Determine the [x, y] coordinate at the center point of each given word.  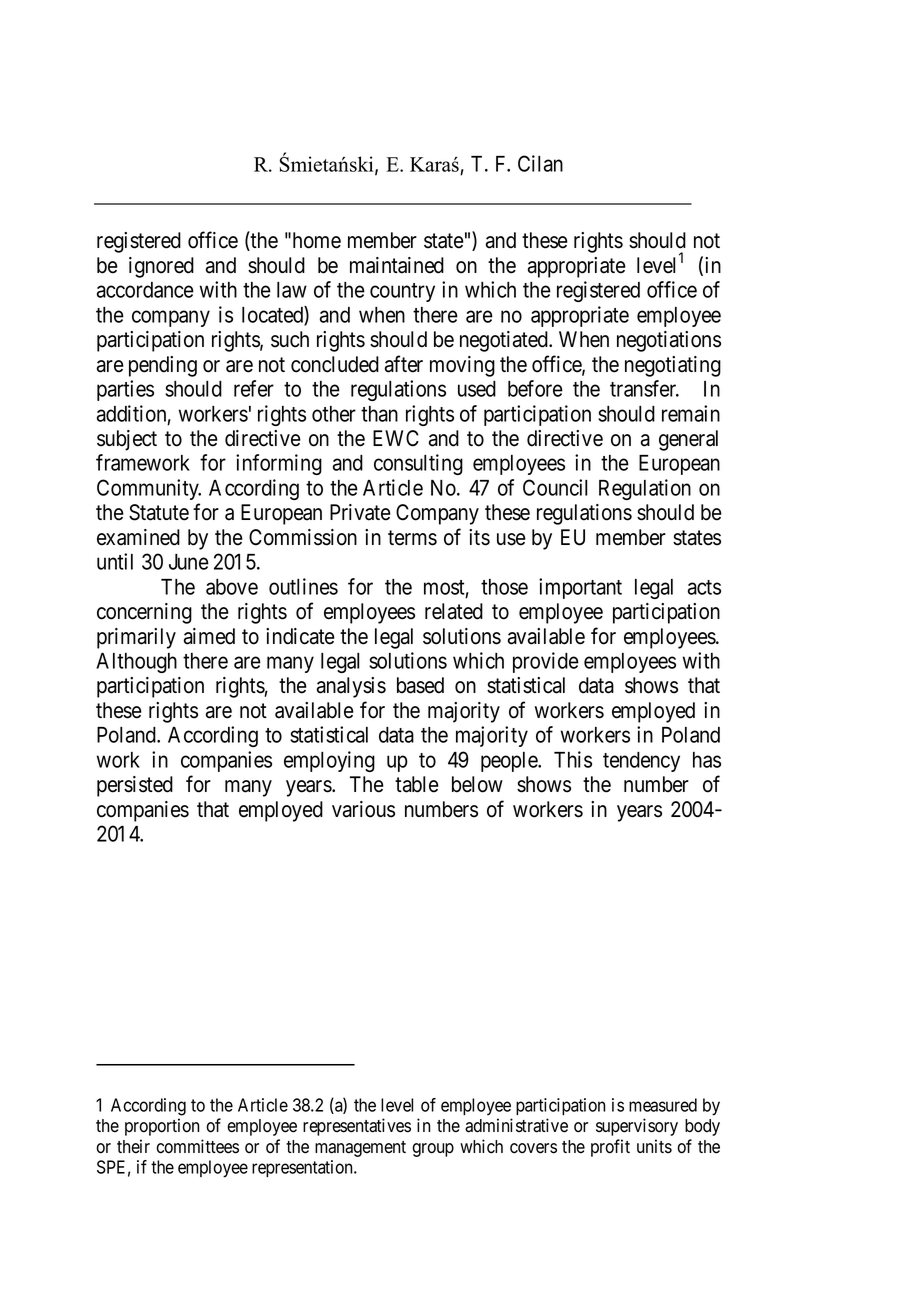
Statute [159, 512]
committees [197, 1146]
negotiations [669, 341]
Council [555, 487]
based [420, 685]
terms [412, 538]
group [433, 1150]
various [363, 809]
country [402, 292]
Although [136, 663]
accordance [145, 290]
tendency [641, 762]
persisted [135, 786]
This [573, 759]
